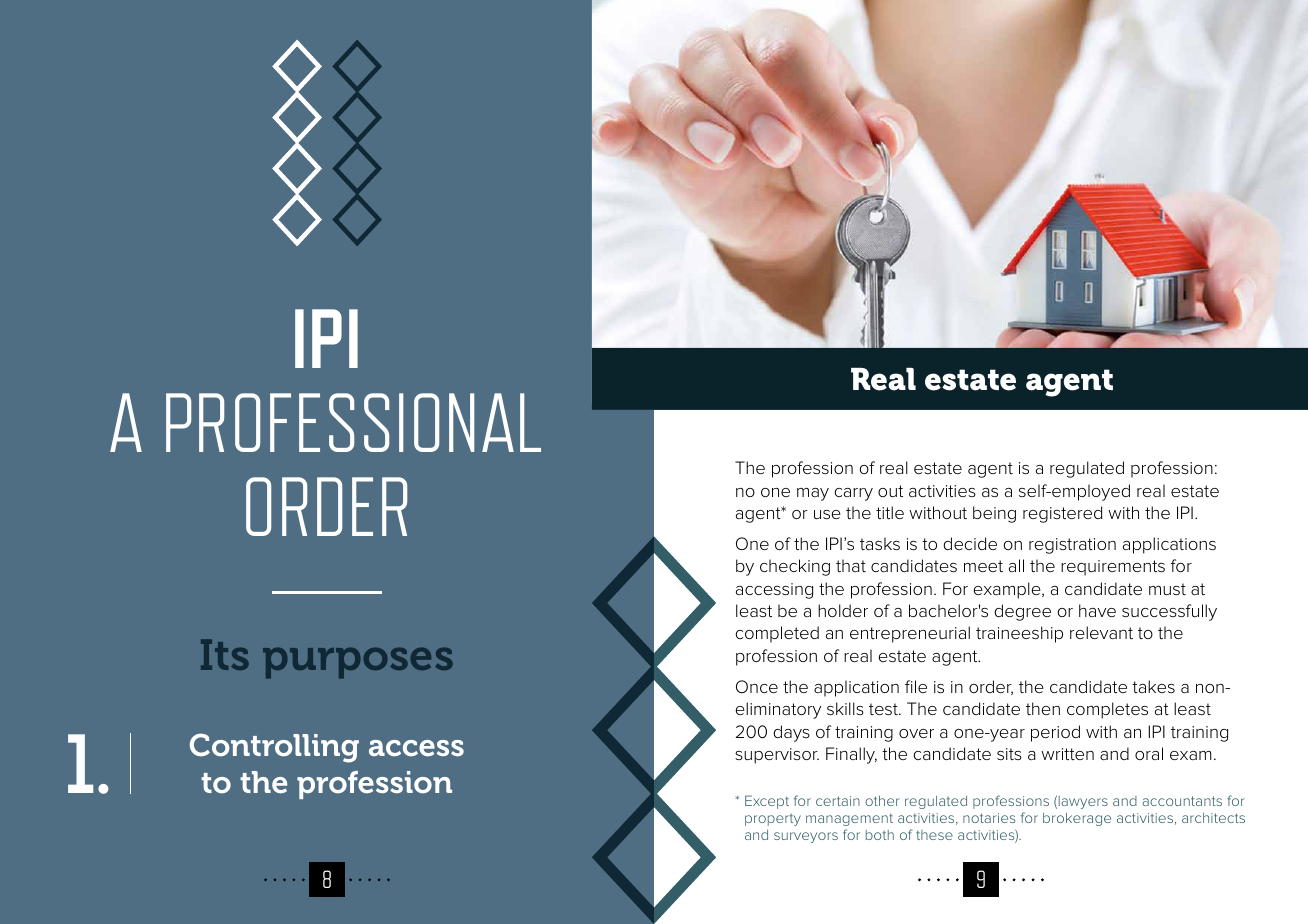  Describe the element at coordinates (1077, 819) in the document. I see `brokerage` at that location.
